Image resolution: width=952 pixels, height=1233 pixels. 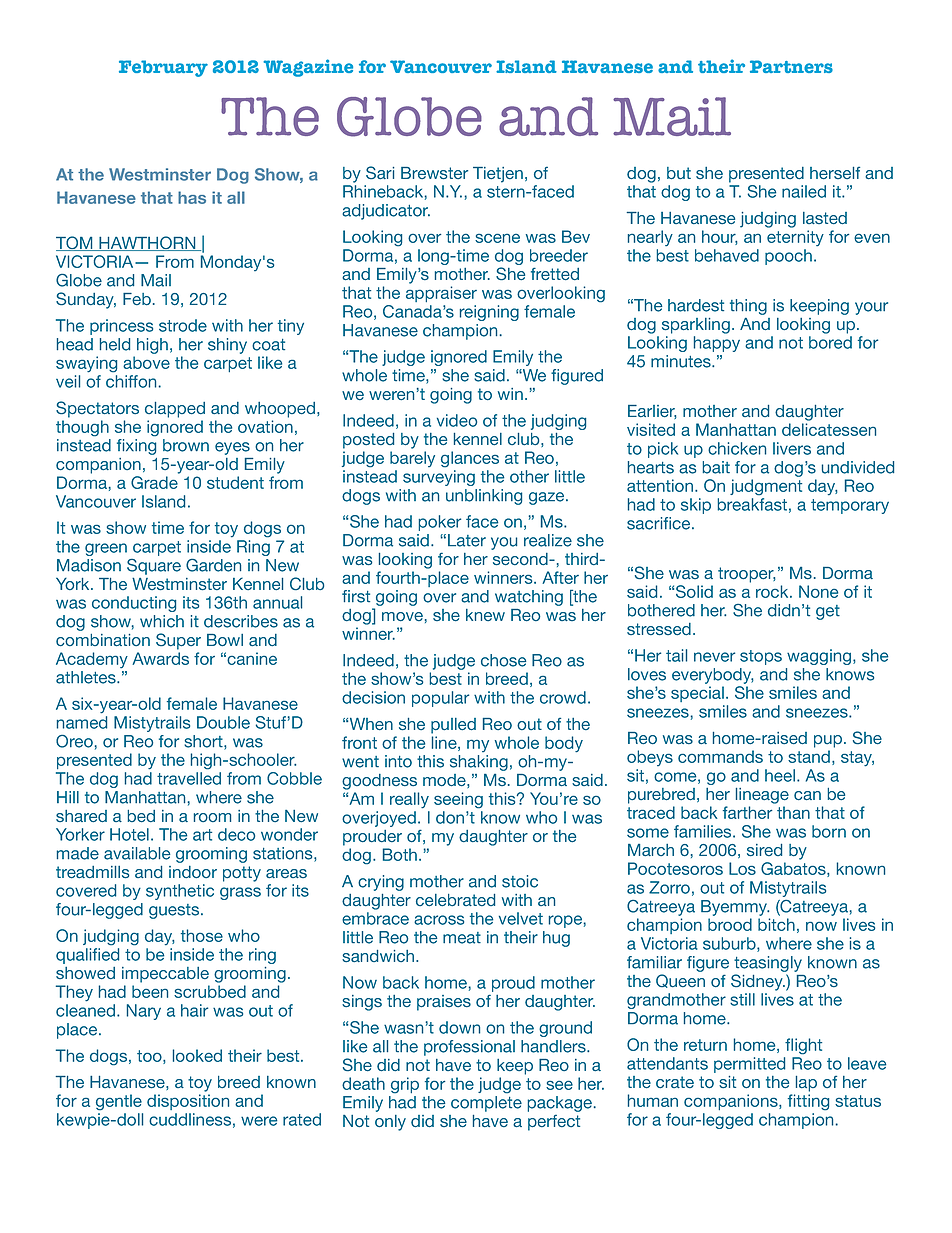 I want to click on knew, so click(x=485, y=615).
